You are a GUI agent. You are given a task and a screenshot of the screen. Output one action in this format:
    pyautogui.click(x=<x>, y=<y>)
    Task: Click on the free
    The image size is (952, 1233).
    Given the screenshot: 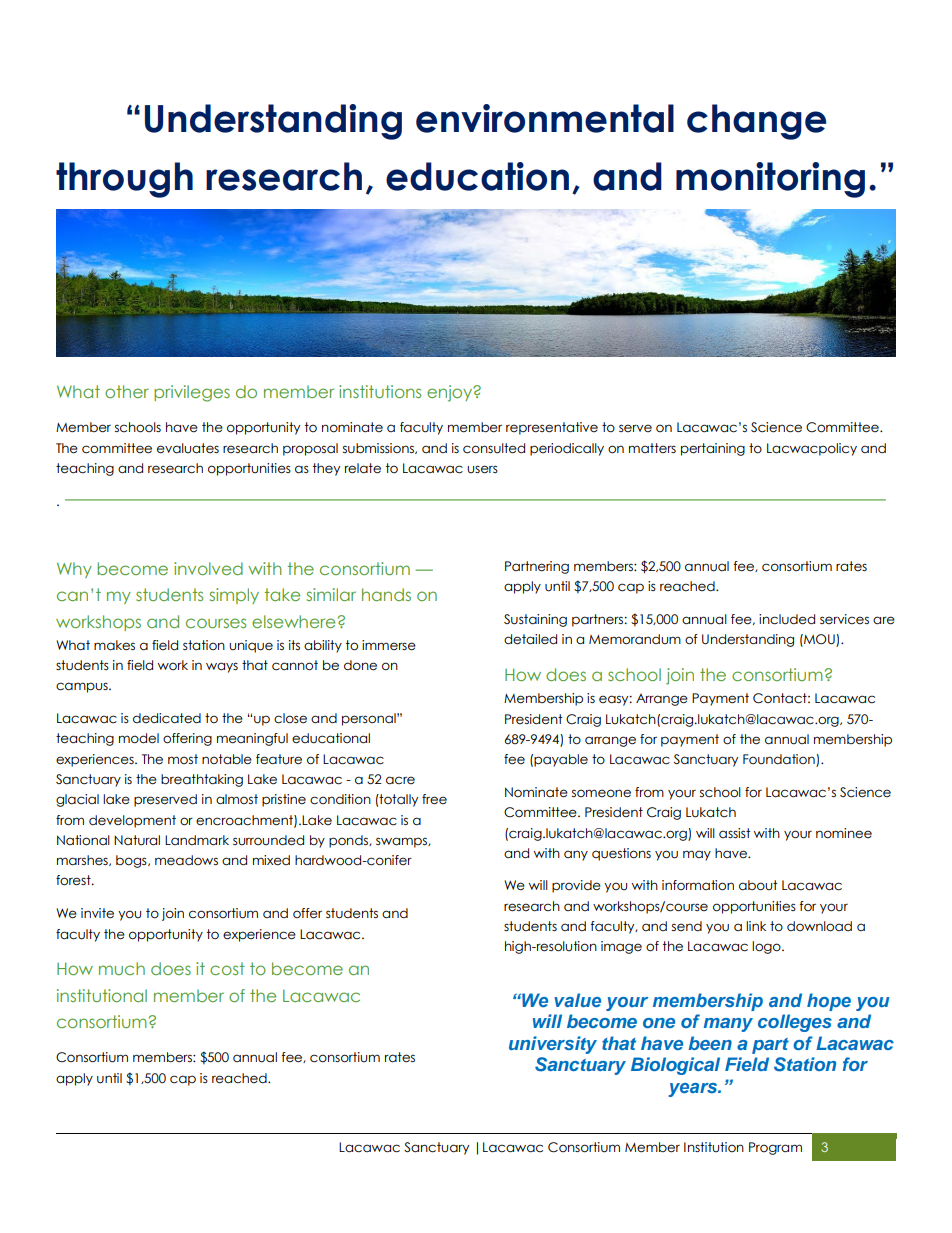 What is the action you would take?
    pyautogui.click(x=434, y=799)
